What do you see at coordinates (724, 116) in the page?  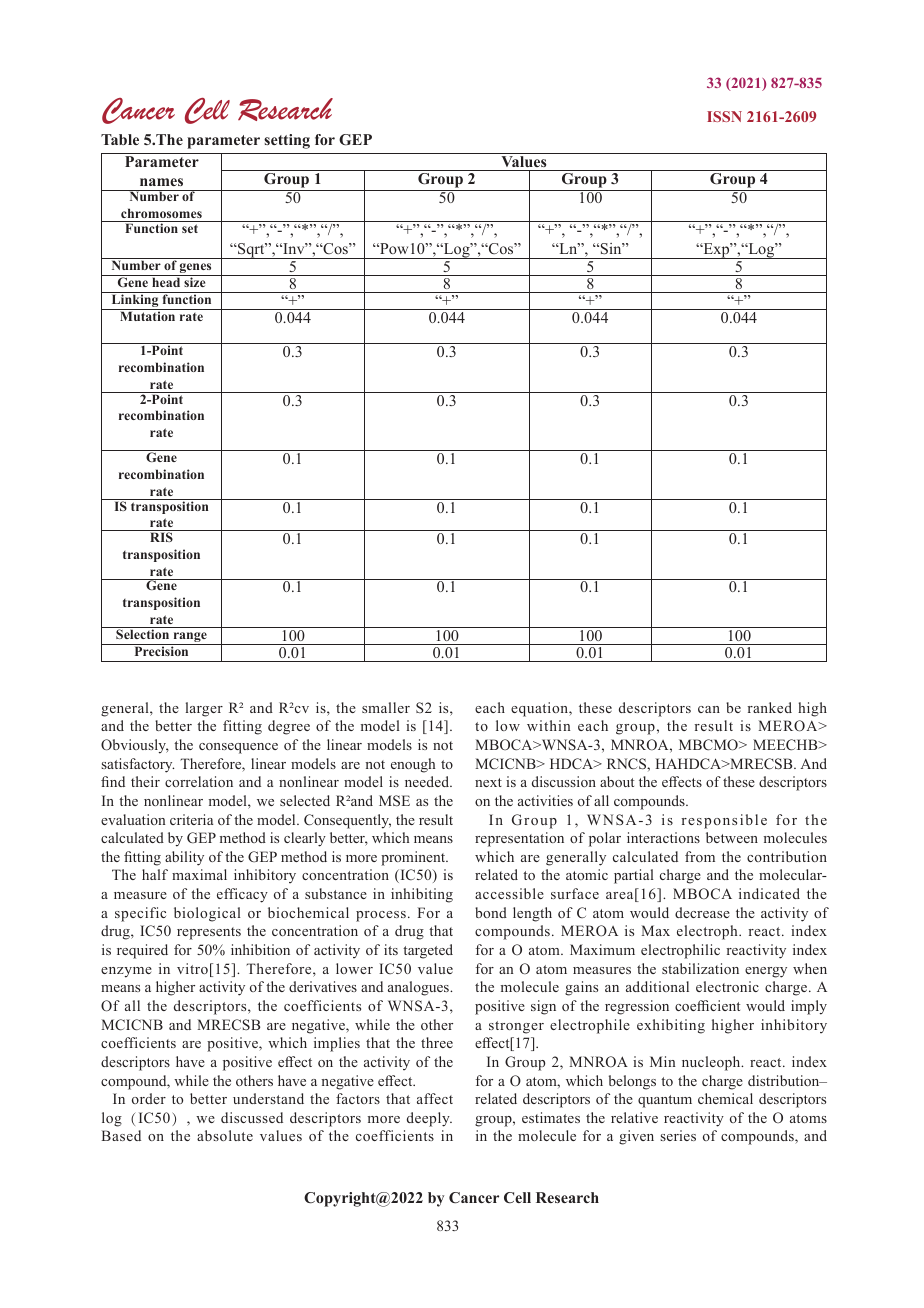 I see `ISSN` at bounding box center [724, 116].
